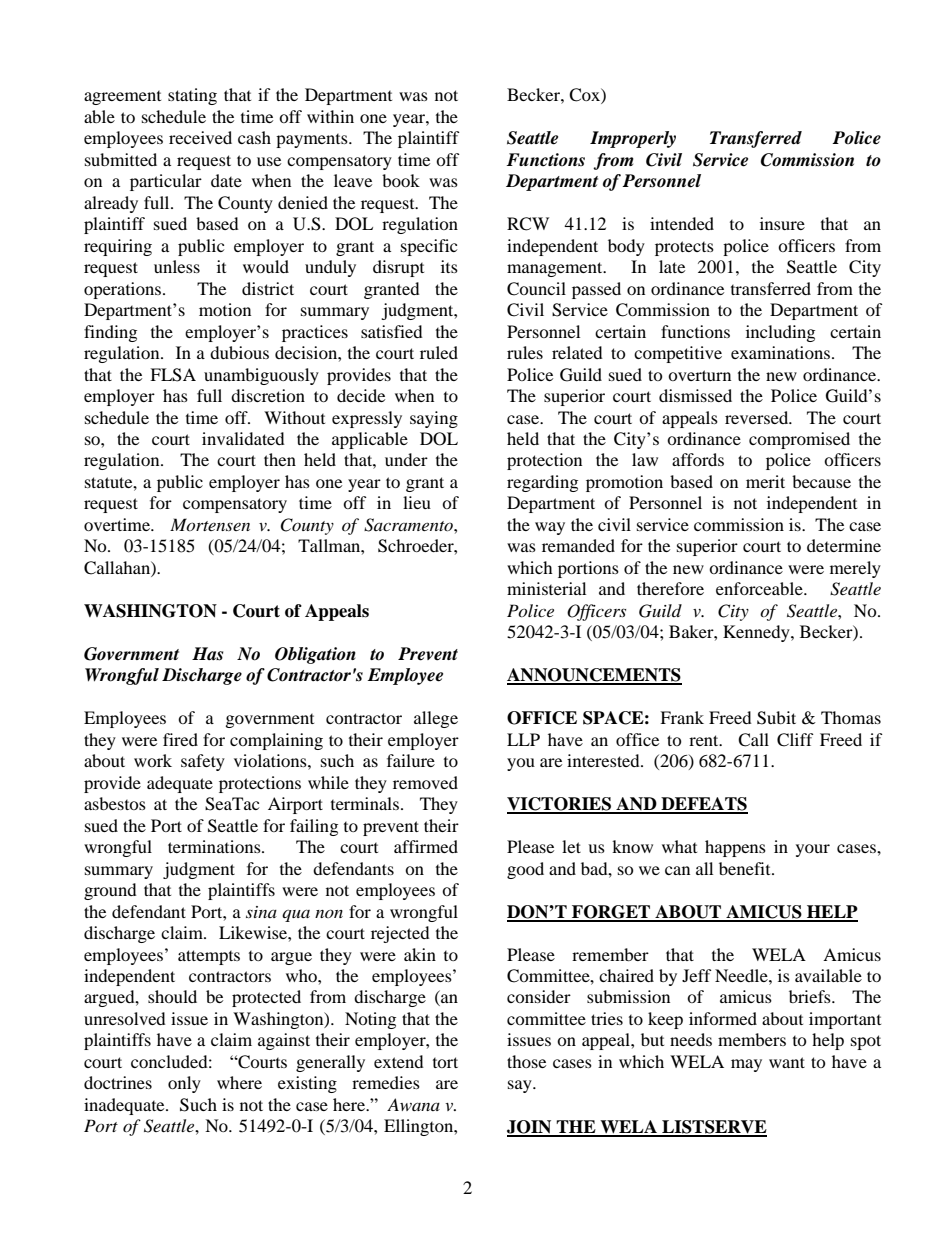 The width and height of the page is (952, 1233). Describe the element at coordinates (633, 139) in the page. I see `Improperly` at that location.
